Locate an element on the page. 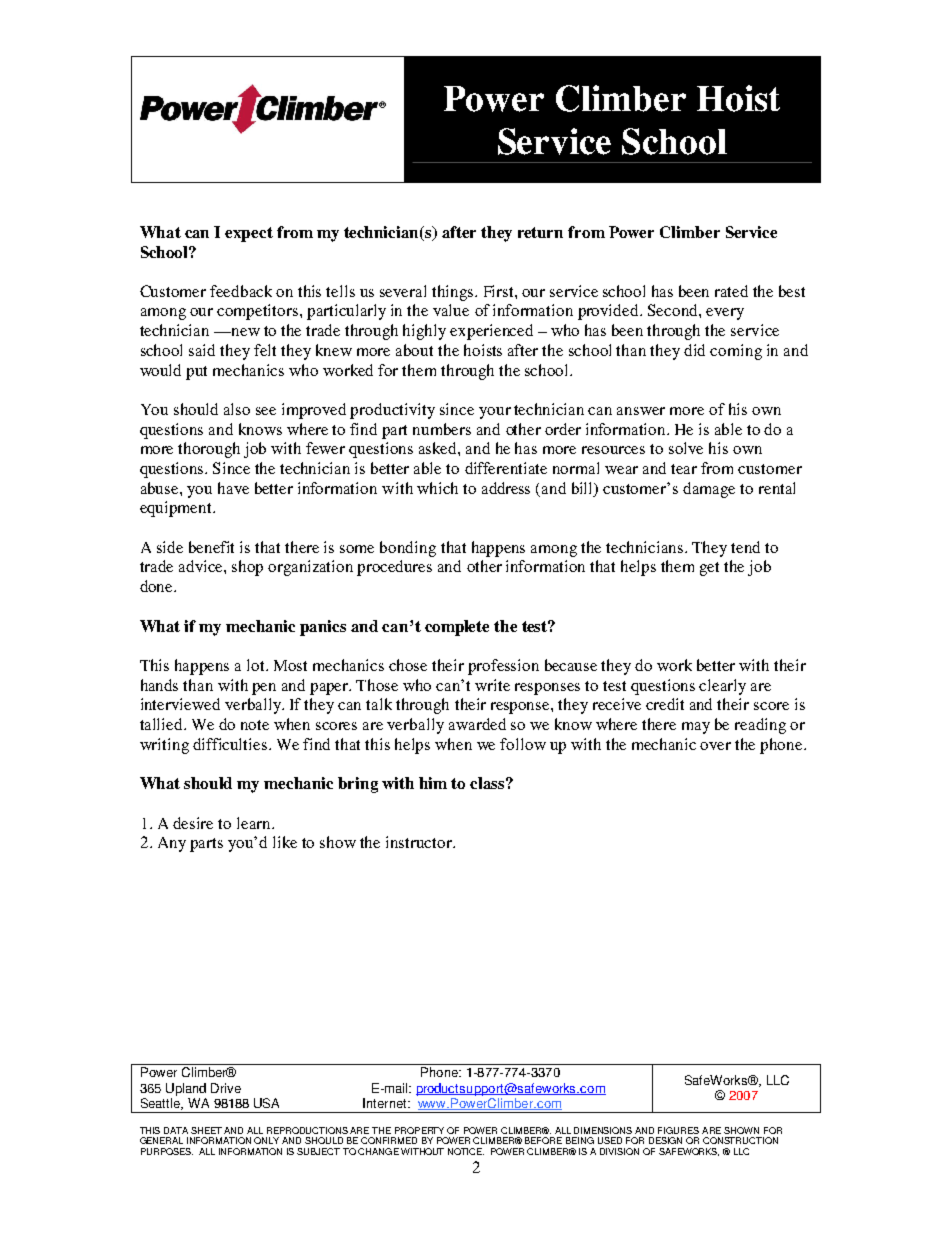  over is located at coordinates (715, 746).
